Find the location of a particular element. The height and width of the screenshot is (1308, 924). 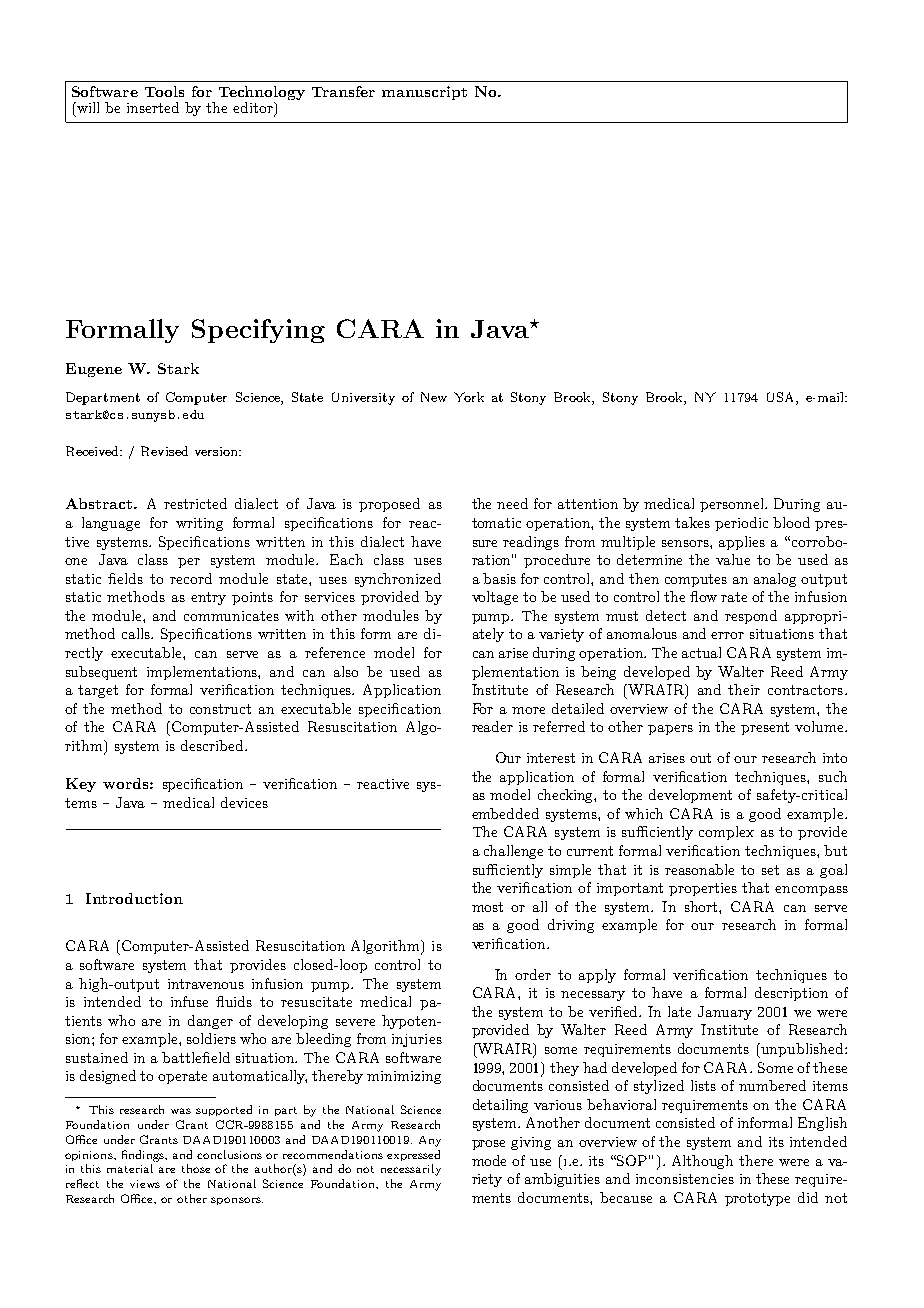

Transfer is located at coordinates (343, 91).
